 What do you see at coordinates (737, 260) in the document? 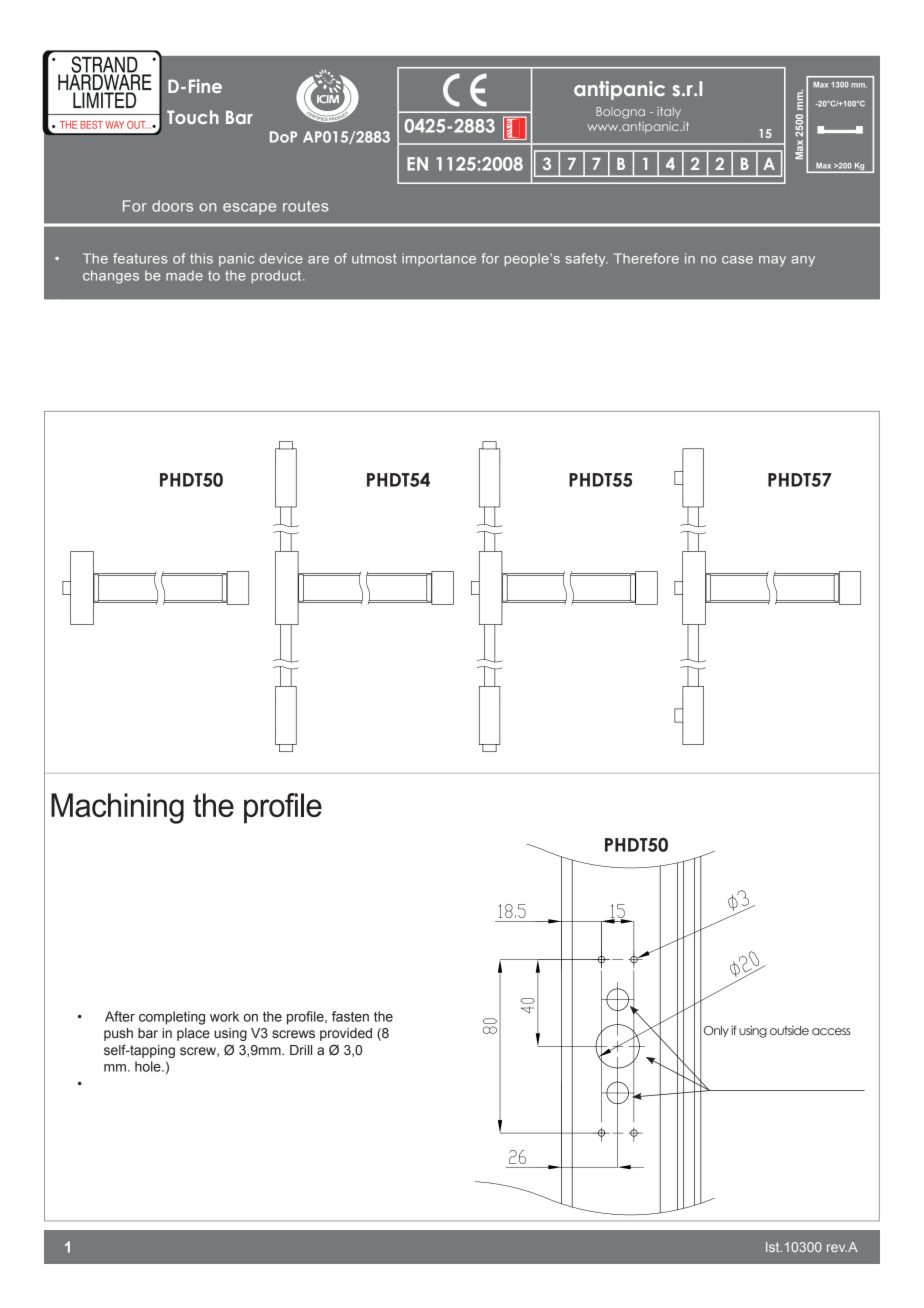
I see `case` at bounding box center [737, 260].
